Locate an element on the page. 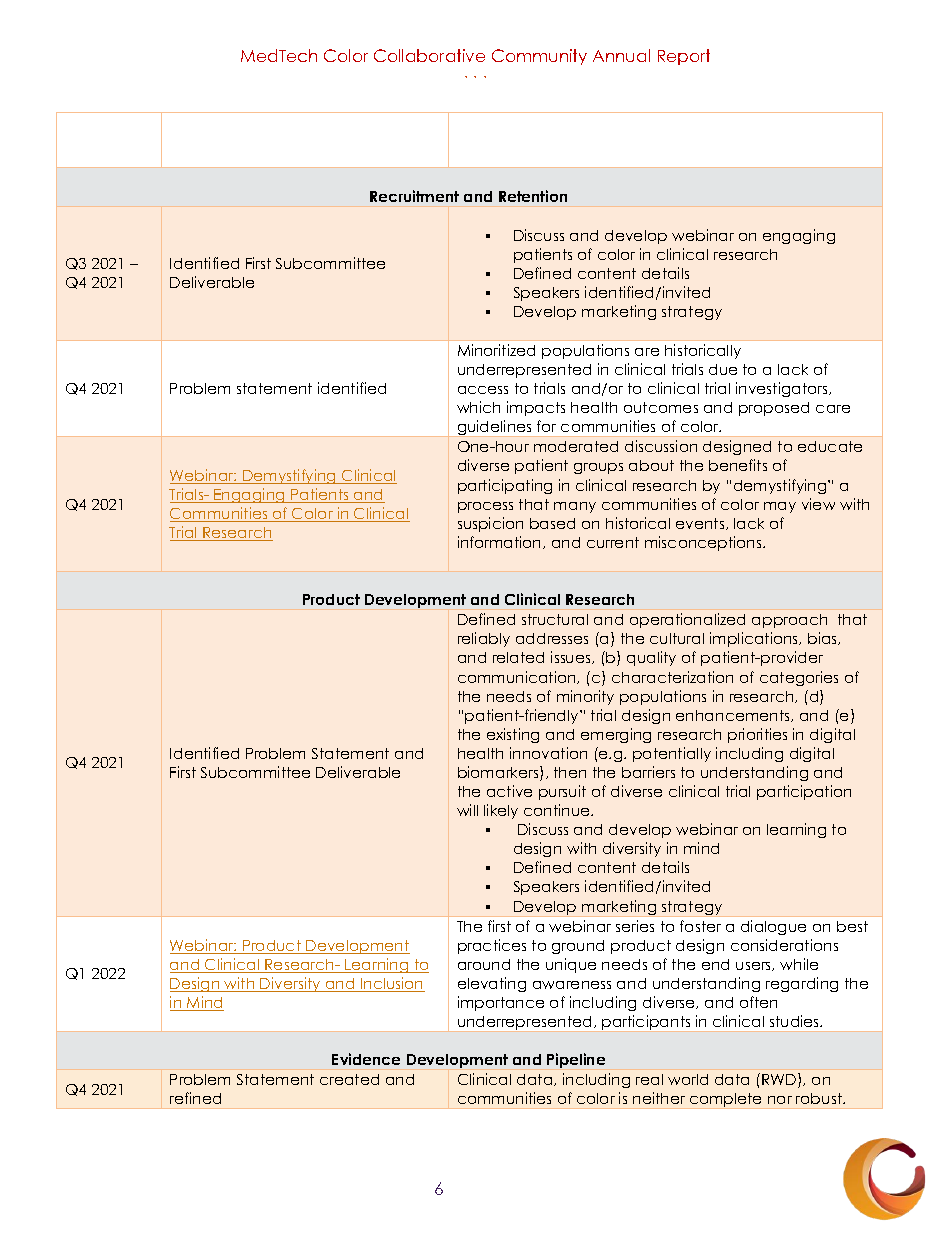  Recruitment is located at coordinates (414, 196).
